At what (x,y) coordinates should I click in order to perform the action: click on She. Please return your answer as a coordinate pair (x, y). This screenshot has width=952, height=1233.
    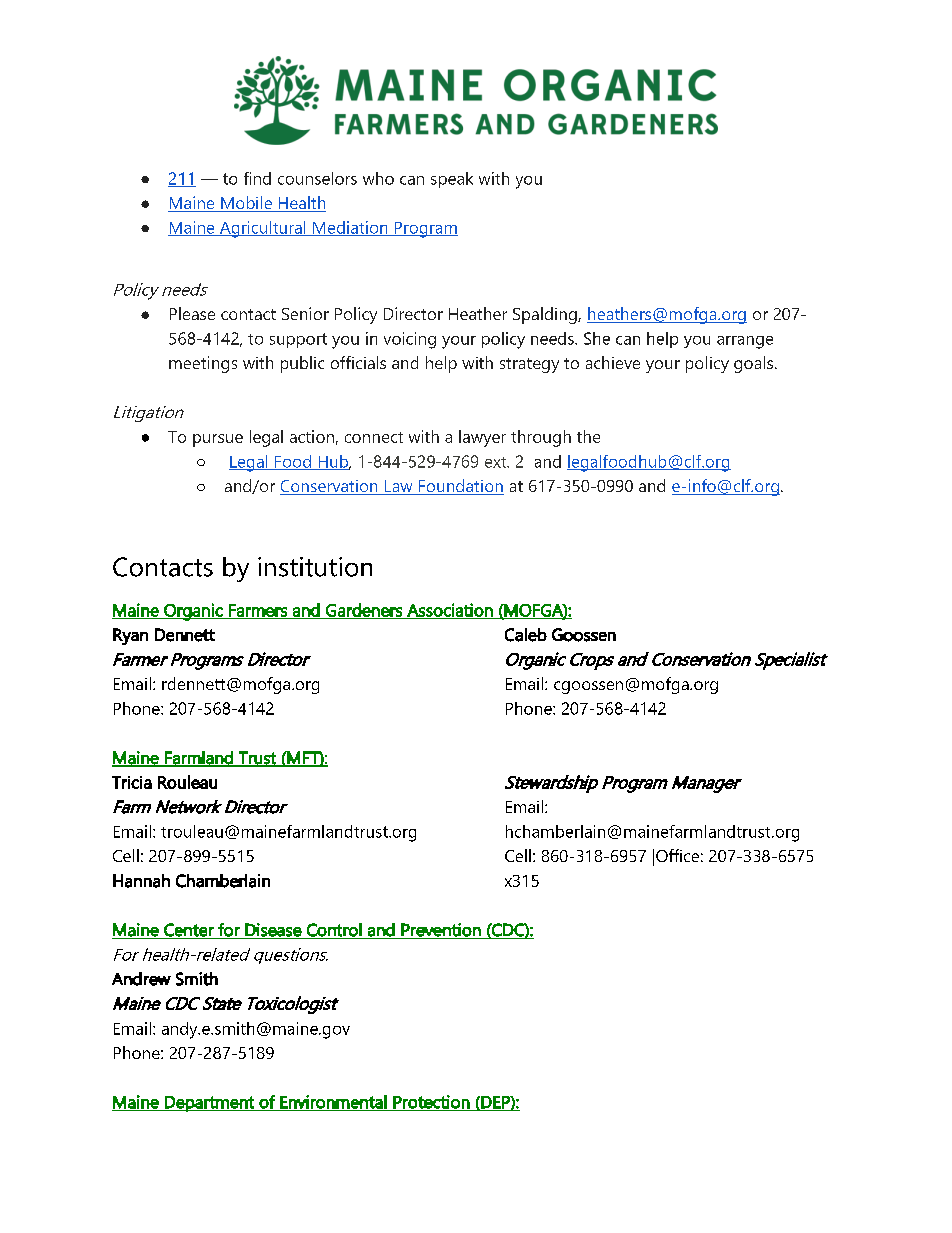
    Looking at the image, I should click on (597, 338).
